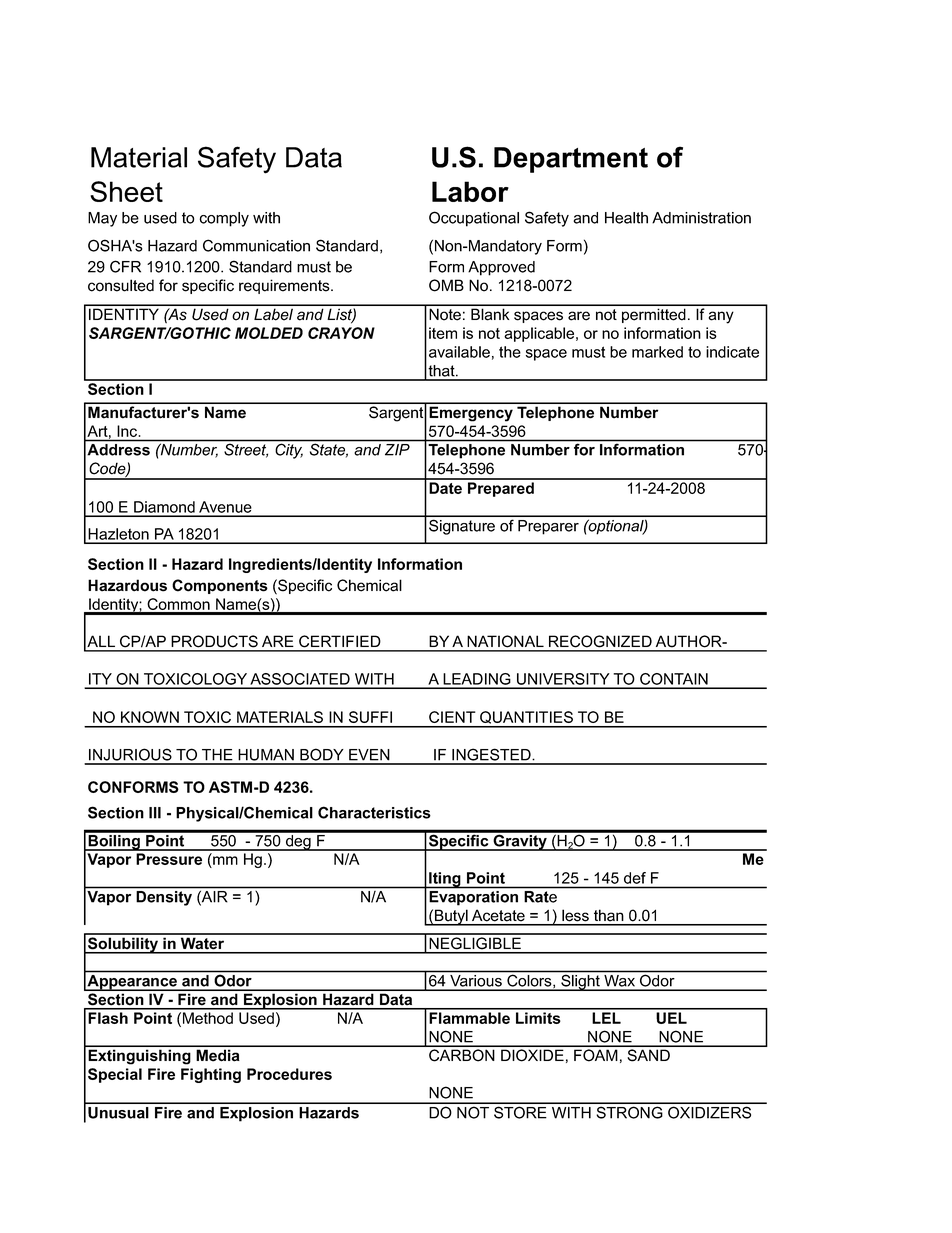 The width and height of the page is (952, 1233). Describe the element at coordinates (129, 431) in the page. I see `Inc` at that location.
